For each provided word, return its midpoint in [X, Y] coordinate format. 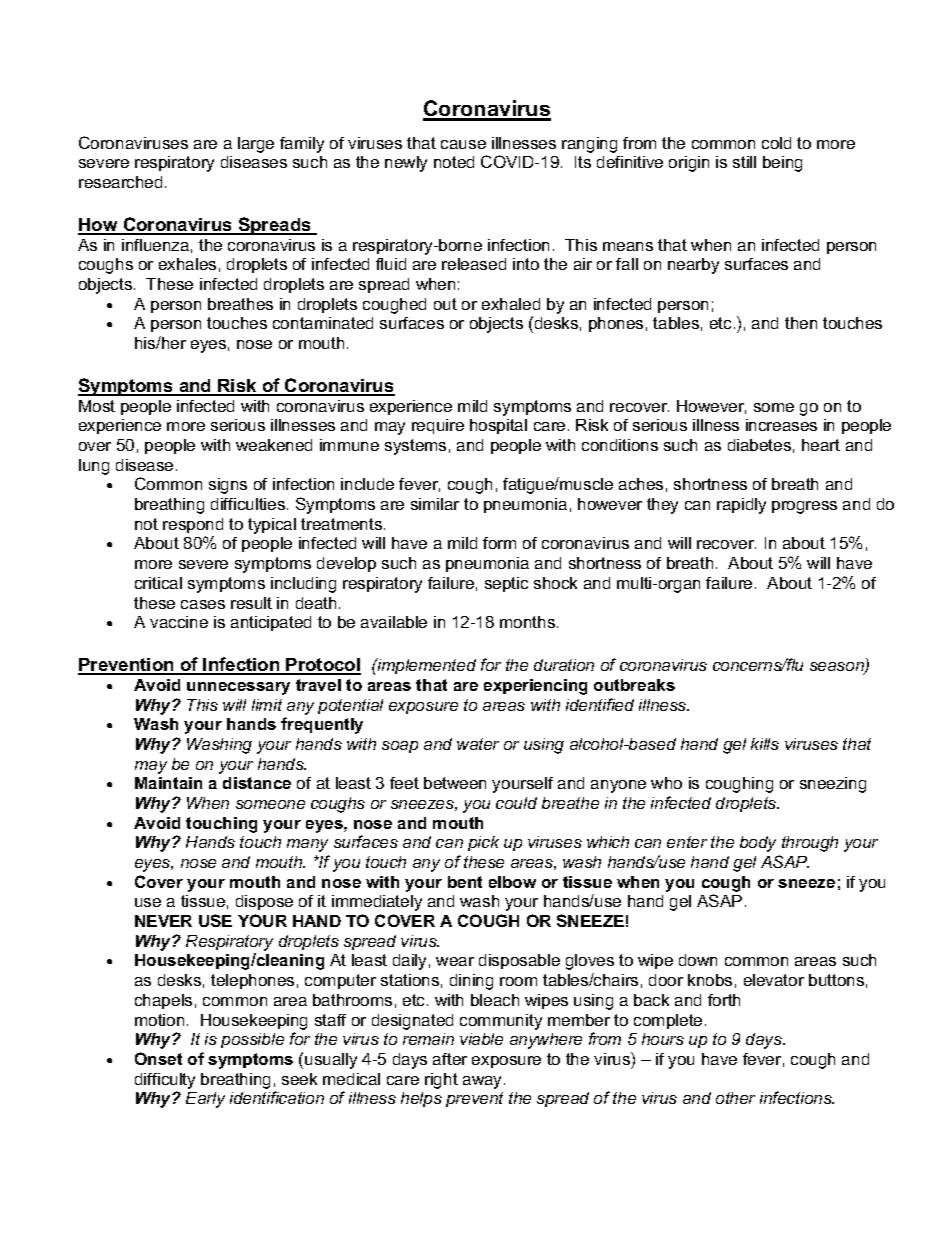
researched [120, 182]
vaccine [179, 622]
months [529, 622]
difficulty [165, 1081]
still [744, 162]
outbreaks [634, 685]
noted [454, 162]
